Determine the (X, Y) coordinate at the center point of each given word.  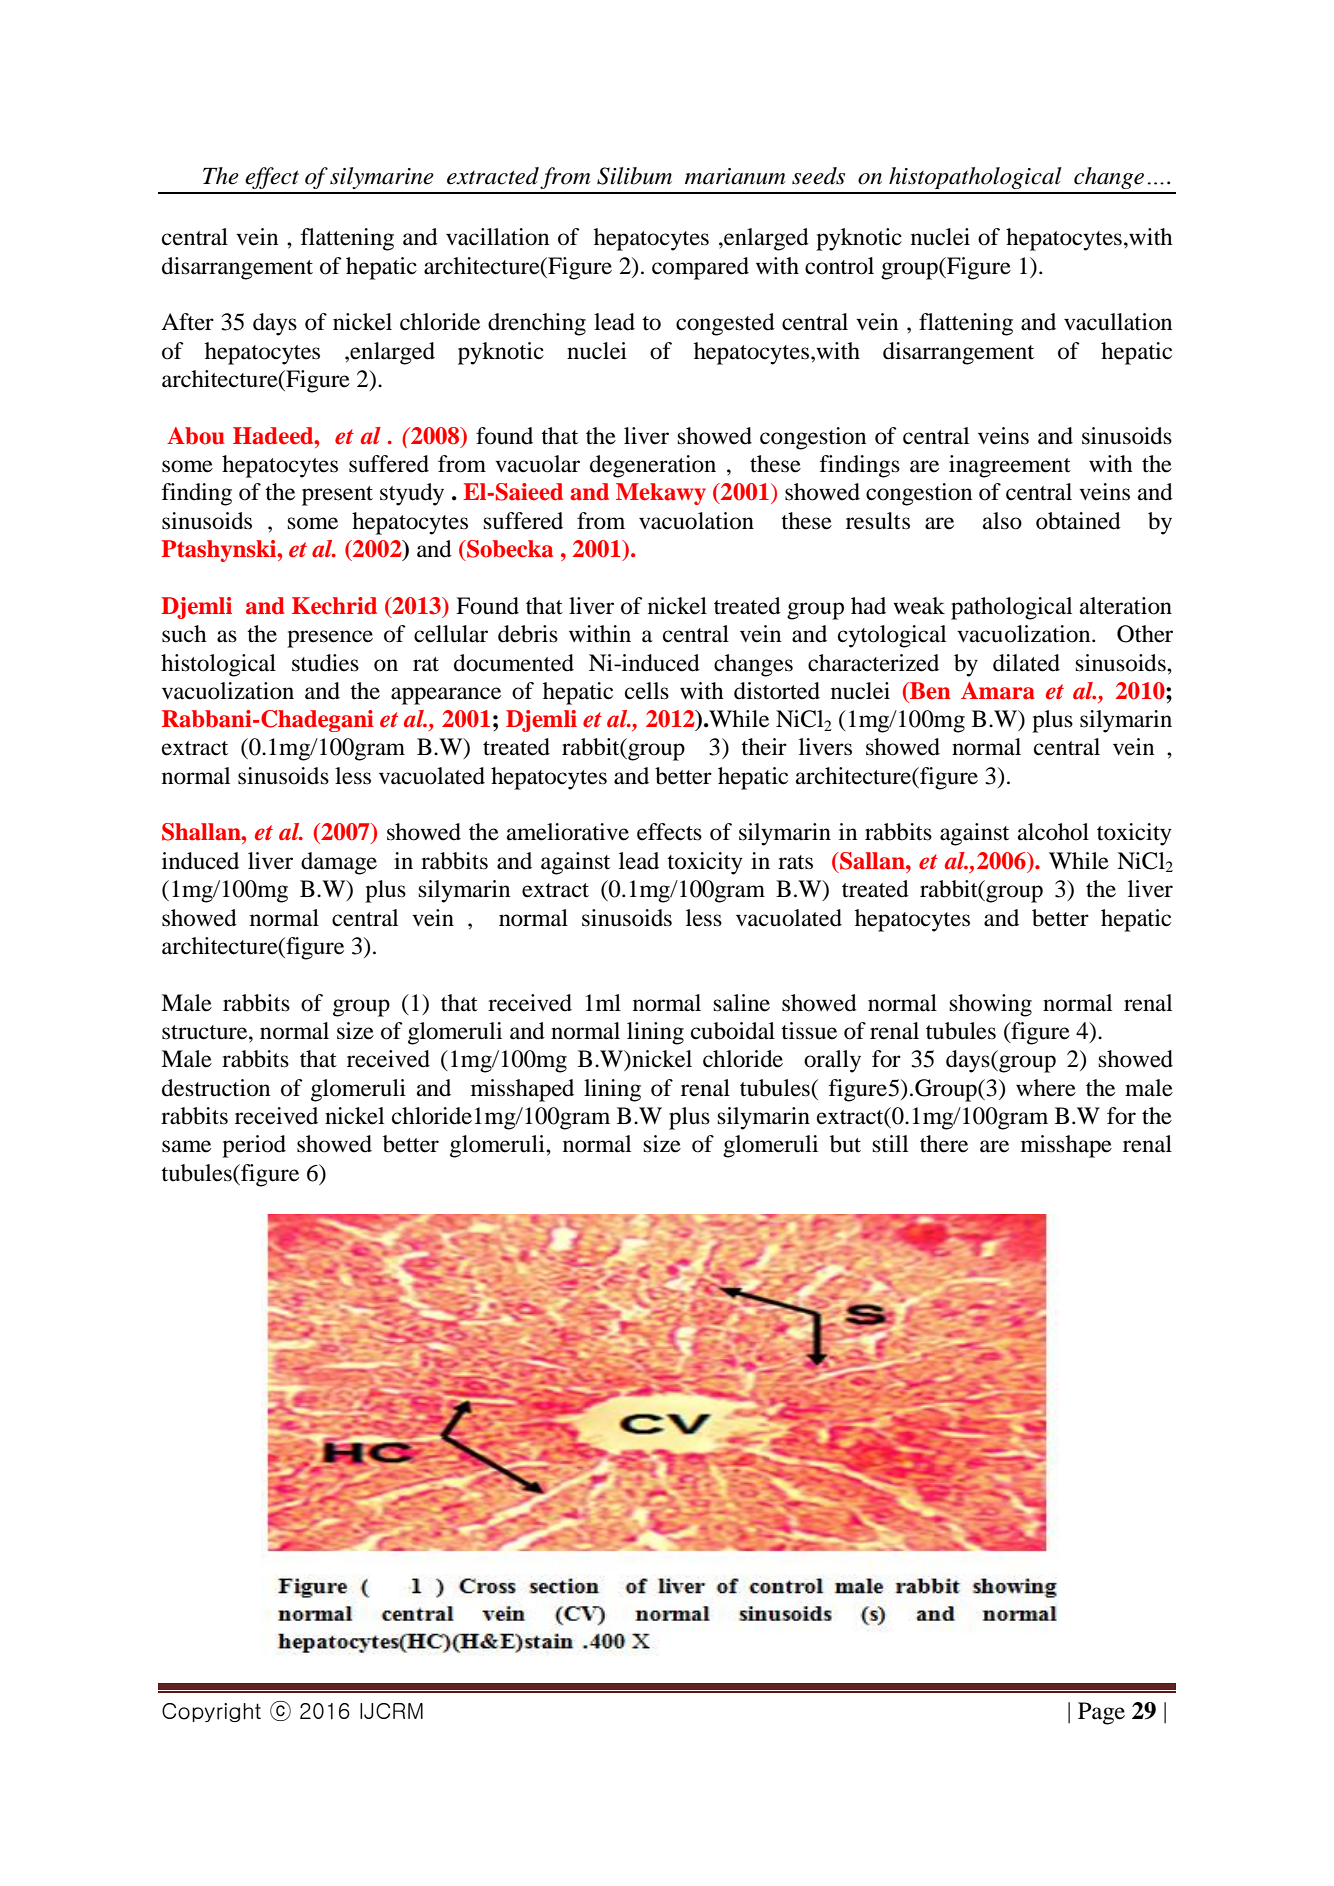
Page (1101, 1713)
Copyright (211, 1712)
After (187, 322)
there (944, 1144)
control (839, 266)
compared (700, 268)
